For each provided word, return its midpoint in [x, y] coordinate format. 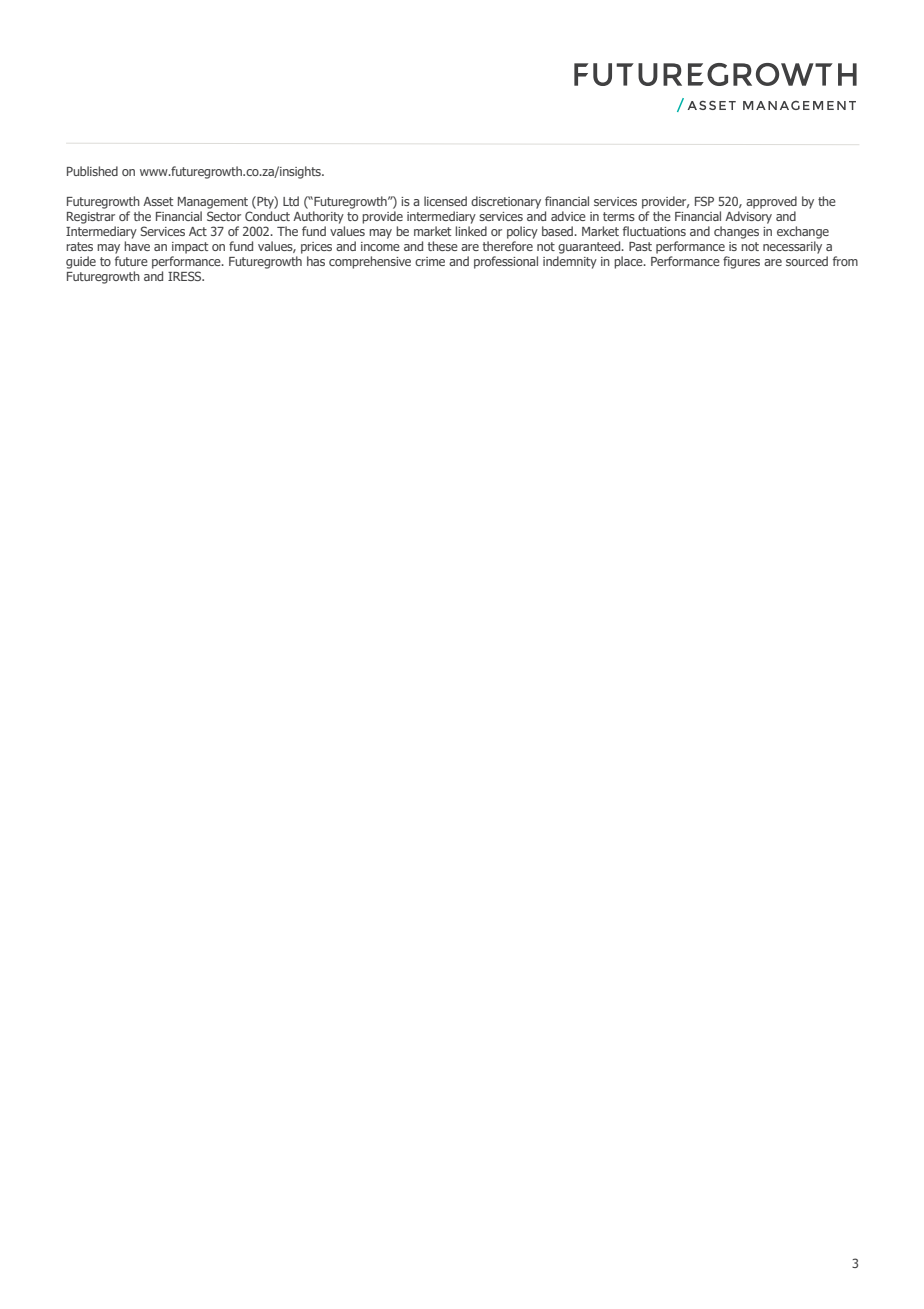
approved [771, 202]
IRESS [186, 276]
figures [741, 262]
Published [92, 171]
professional [506, 262]
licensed [445, 201]
